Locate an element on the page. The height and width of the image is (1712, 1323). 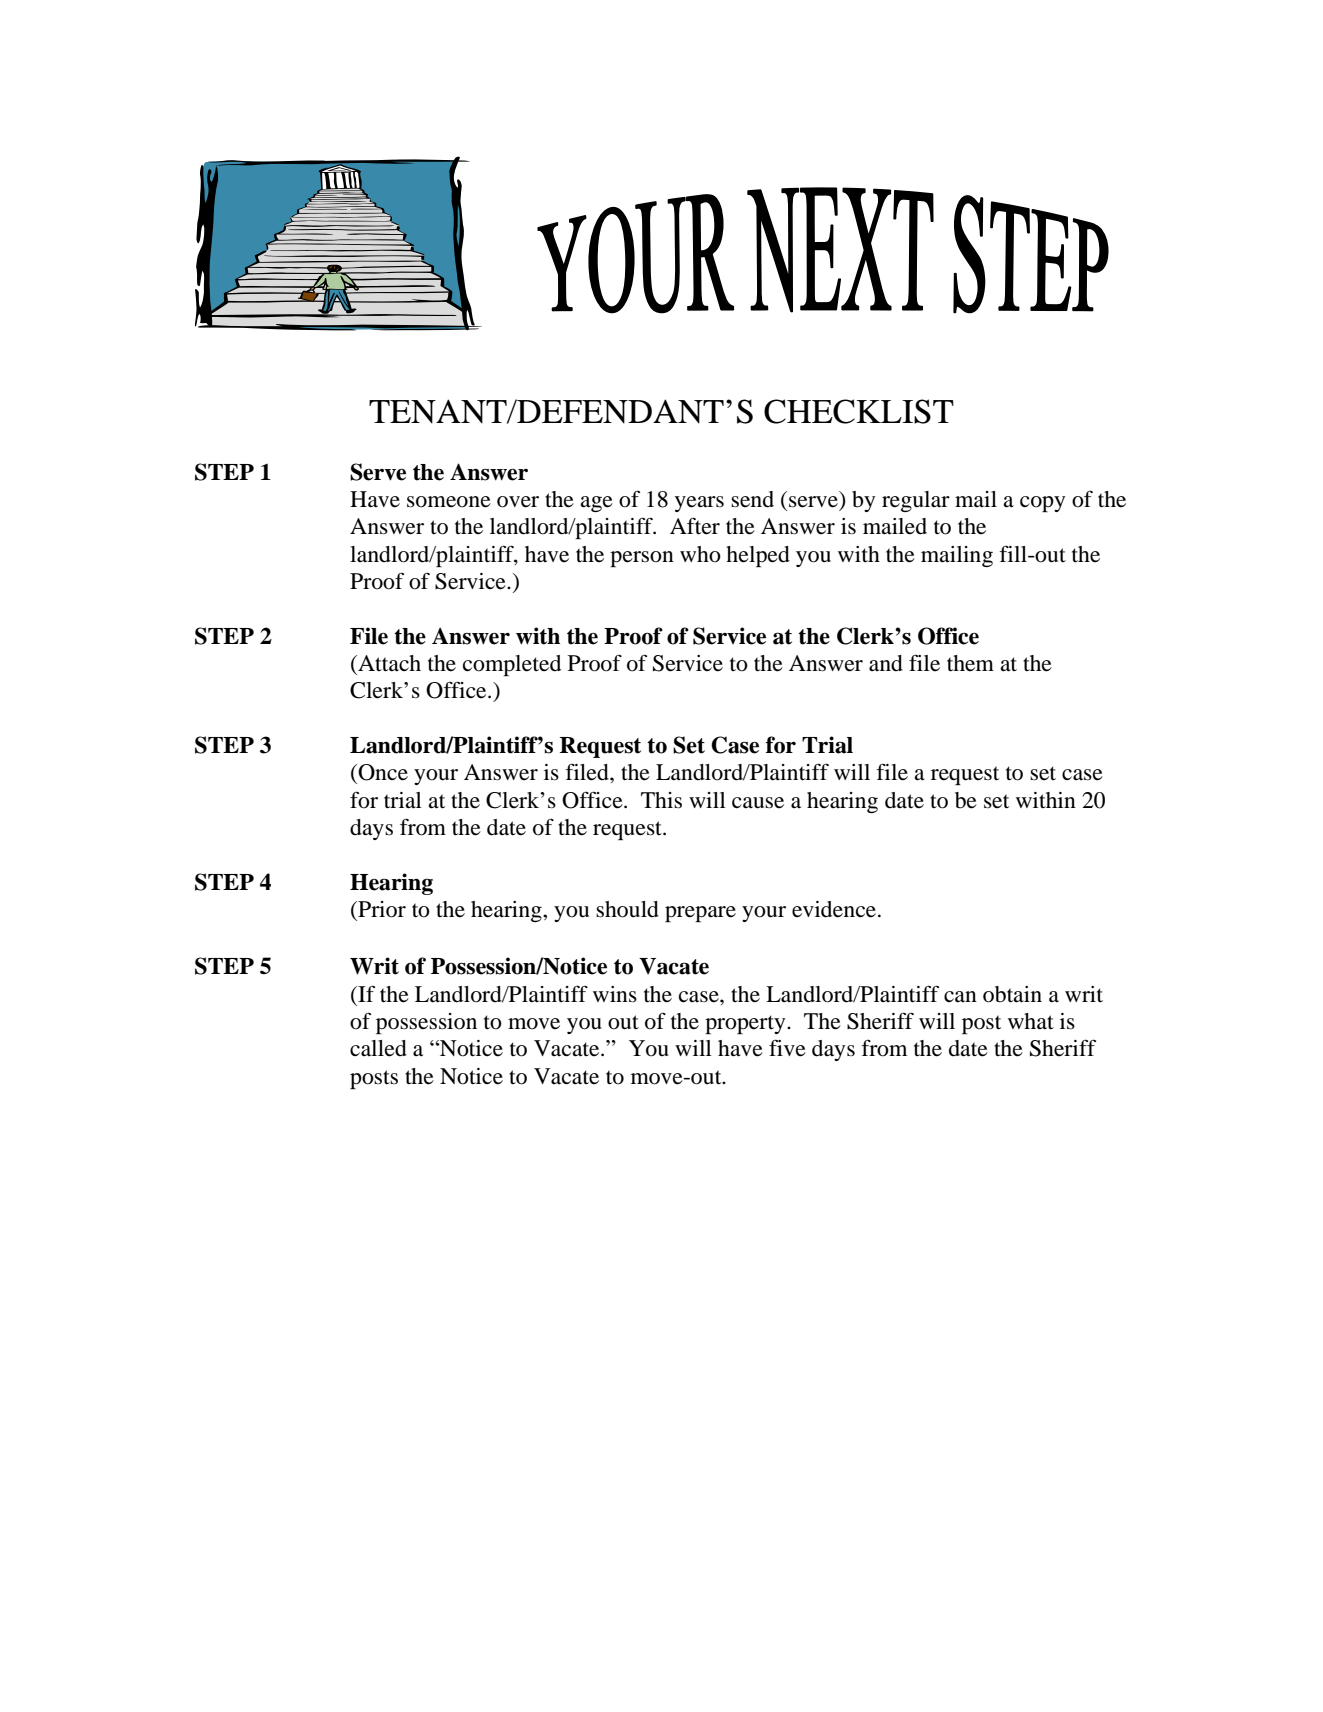
them is located at coordinates (970, 663).
